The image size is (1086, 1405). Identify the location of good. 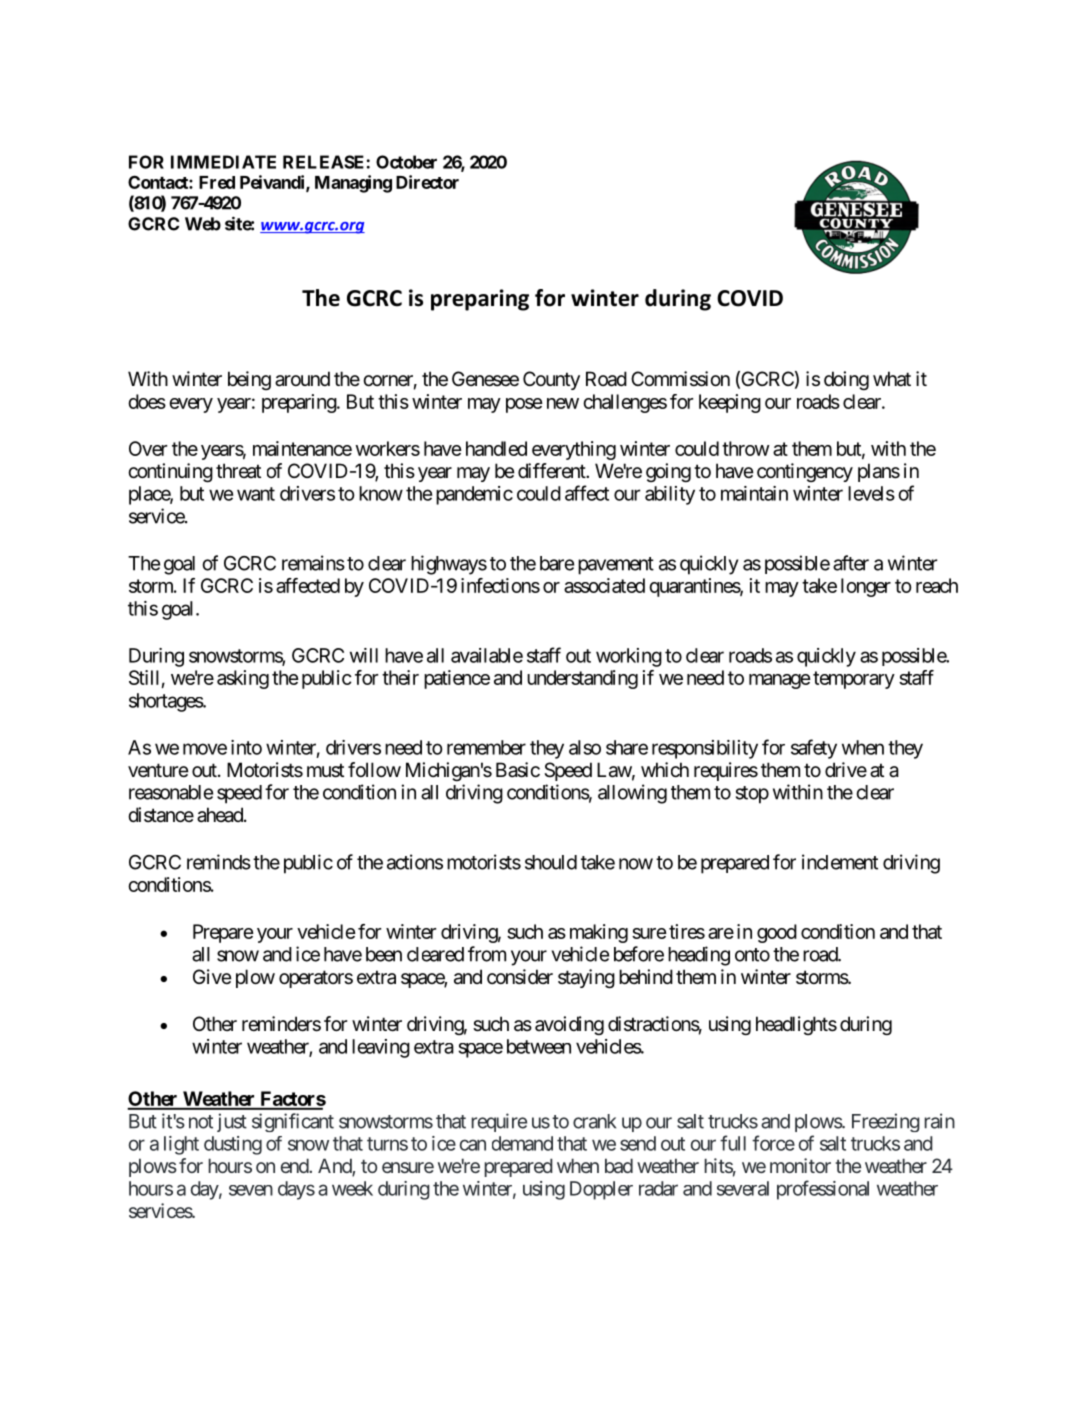
(777, 933).
